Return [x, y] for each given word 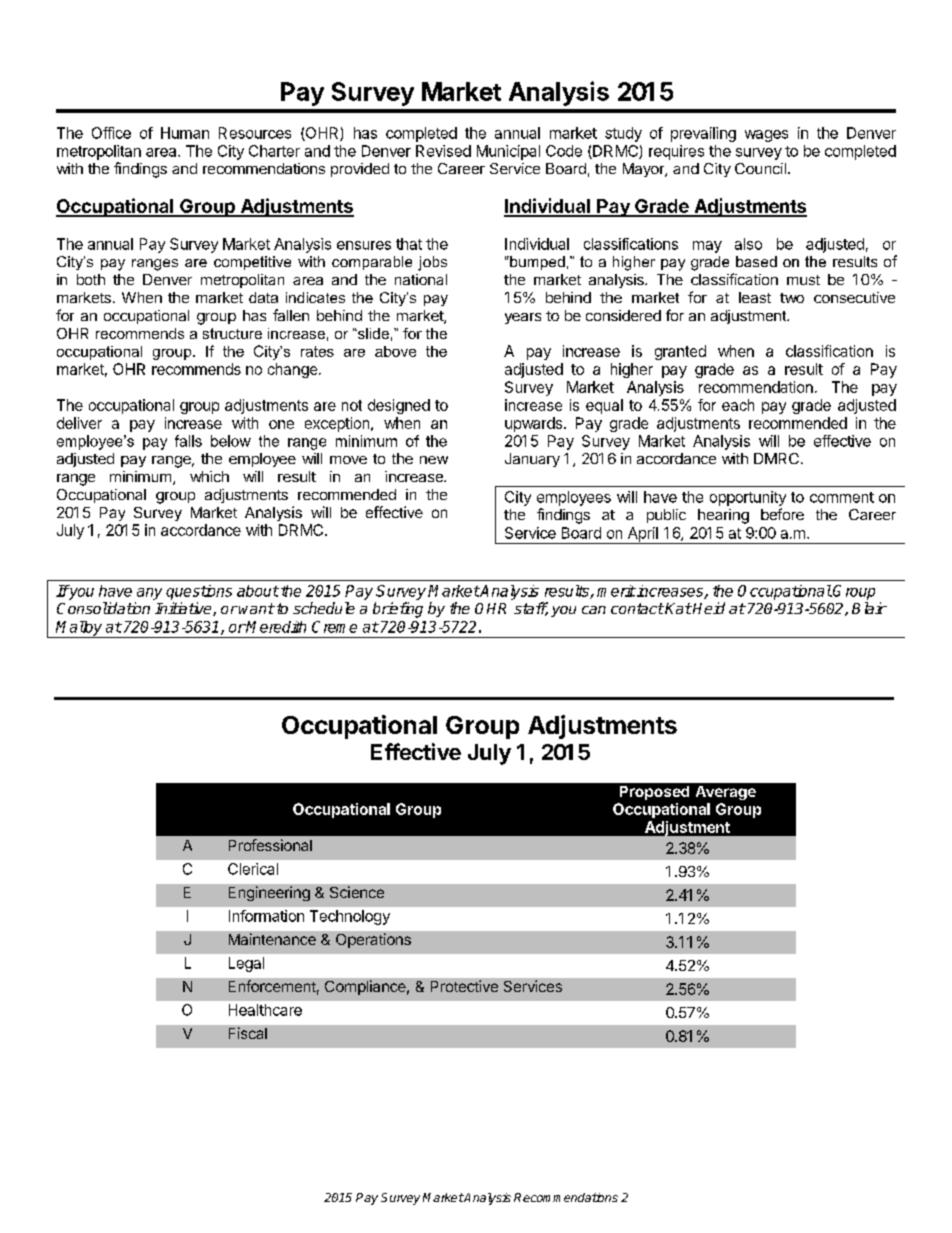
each [738, 405]
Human [185, 133]
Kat [678, 608]
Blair [869, 608]
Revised [443, 151]
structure [232, 333]
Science [357, 892]
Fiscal [248, 1033]
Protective [464, 986]
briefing [398, 610]
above [395, 351]
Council [760, 168]
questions [199, 592]
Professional [270, 845]
